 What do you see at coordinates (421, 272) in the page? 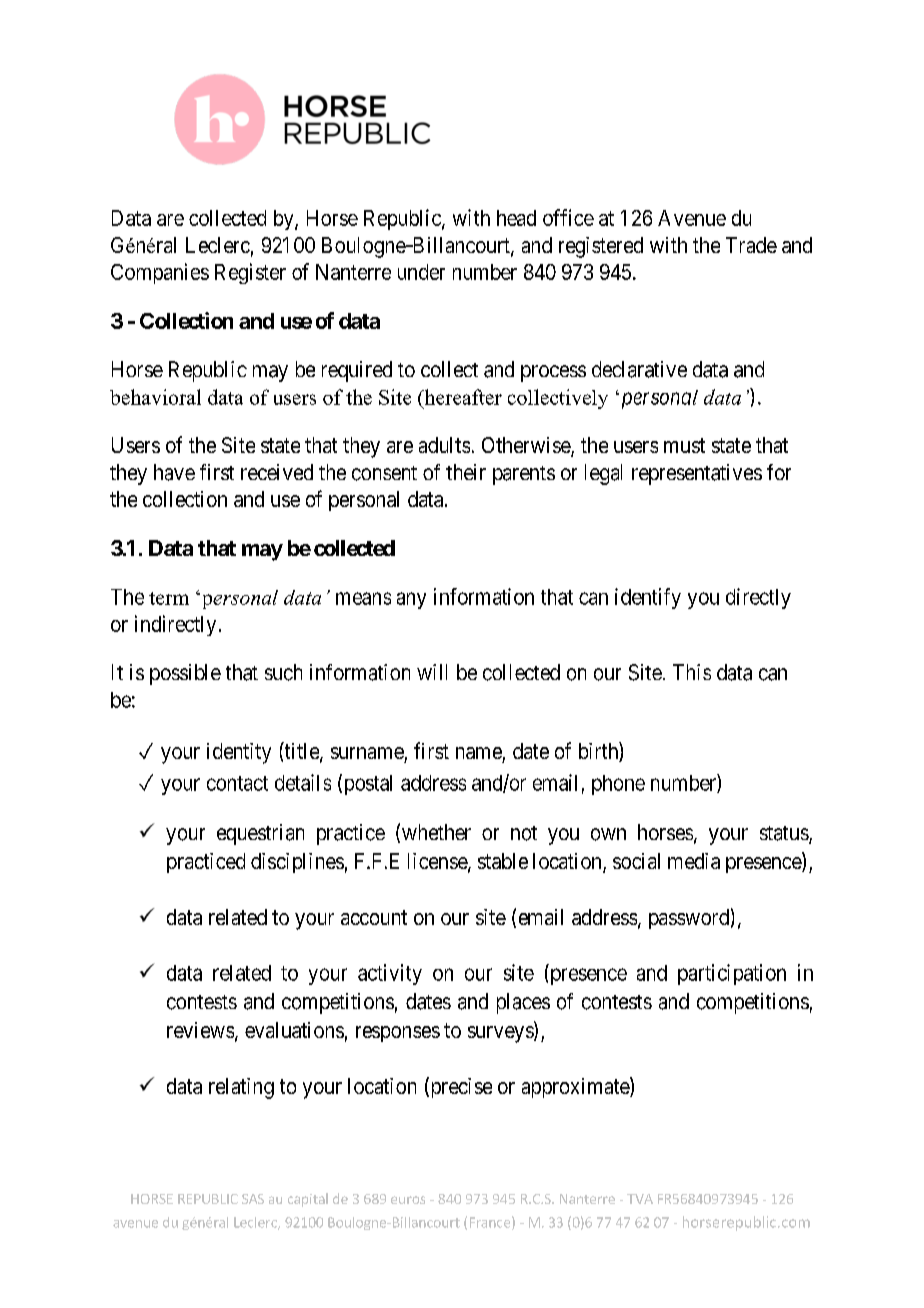
I see `under` at bounding box center [421, 272].
